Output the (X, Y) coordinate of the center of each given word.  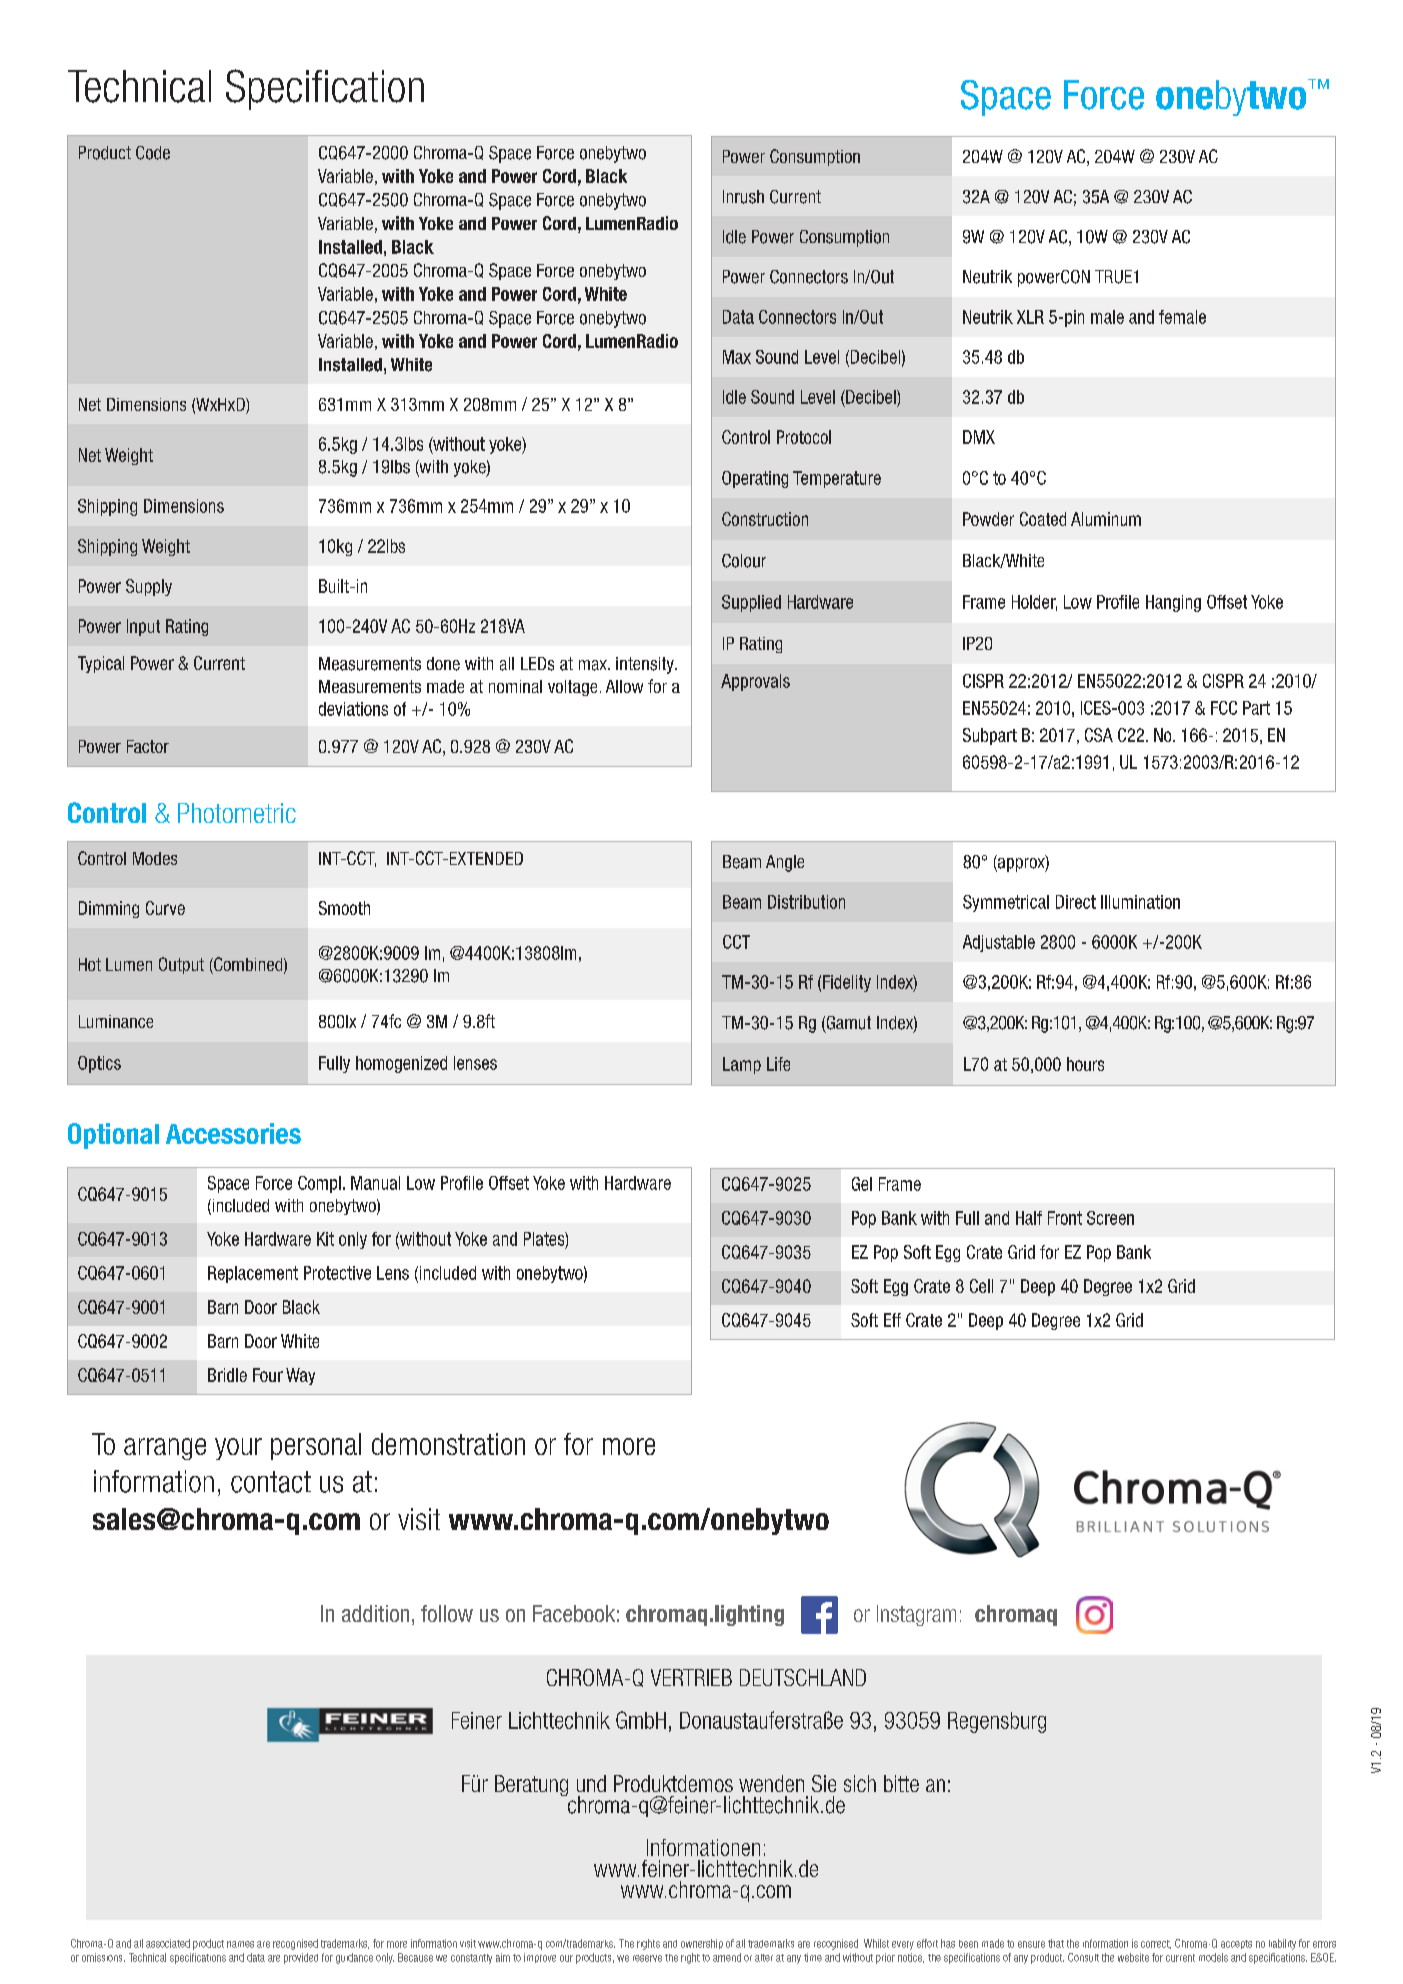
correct (1156, 1944)
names (240, 1944)
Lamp (742, 1065)
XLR (1030, 317)
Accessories (233, 1133)
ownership (702, 1944)
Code (153, 153)
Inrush (743, 197)
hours (1085, 1064)
